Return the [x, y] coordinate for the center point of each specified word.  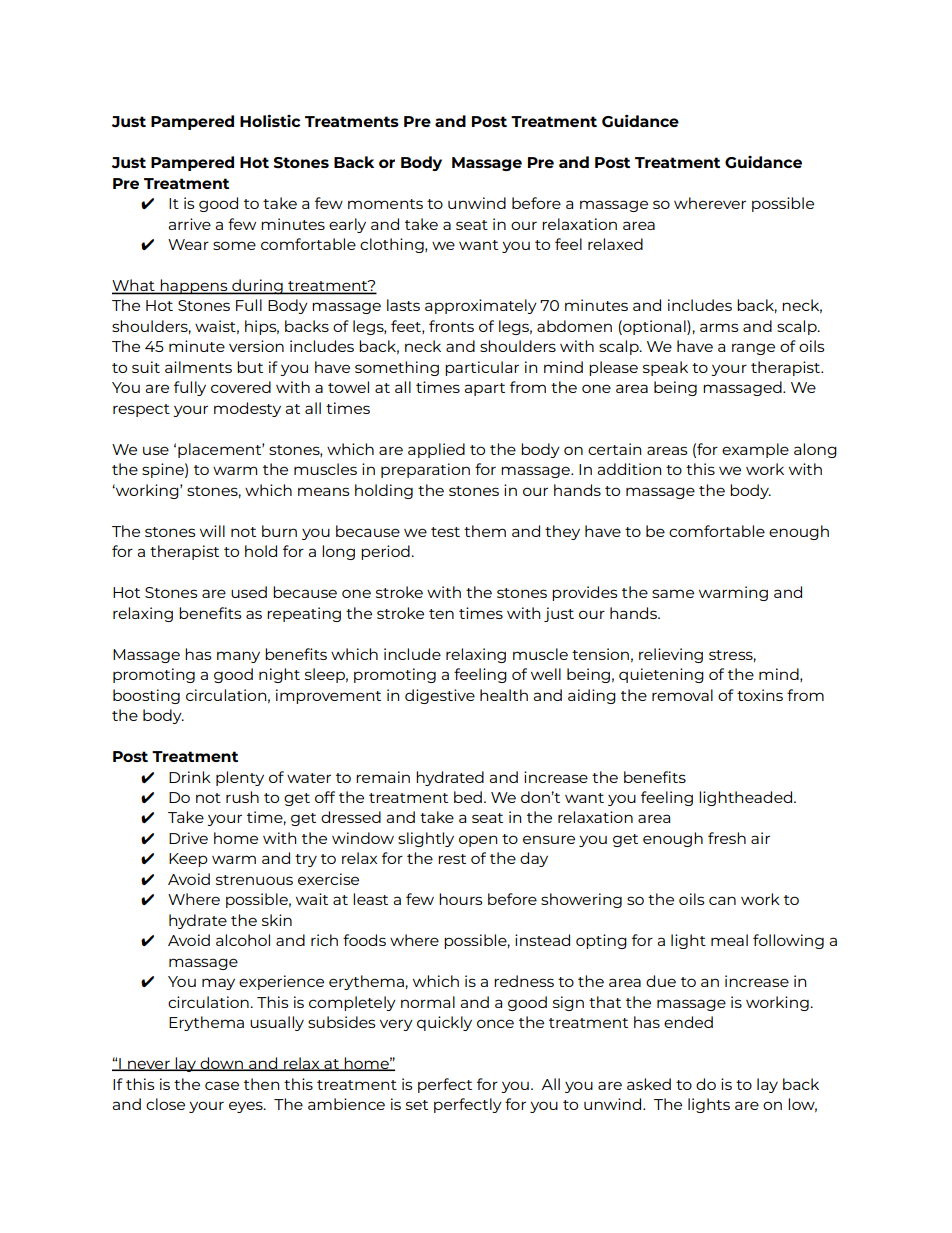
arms [719, 327]
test [445, 532]
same [673, 593]
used [249, 592]
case [222, 1085]
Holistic [270, 120]
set [417, 1105]
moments [385, 204]
